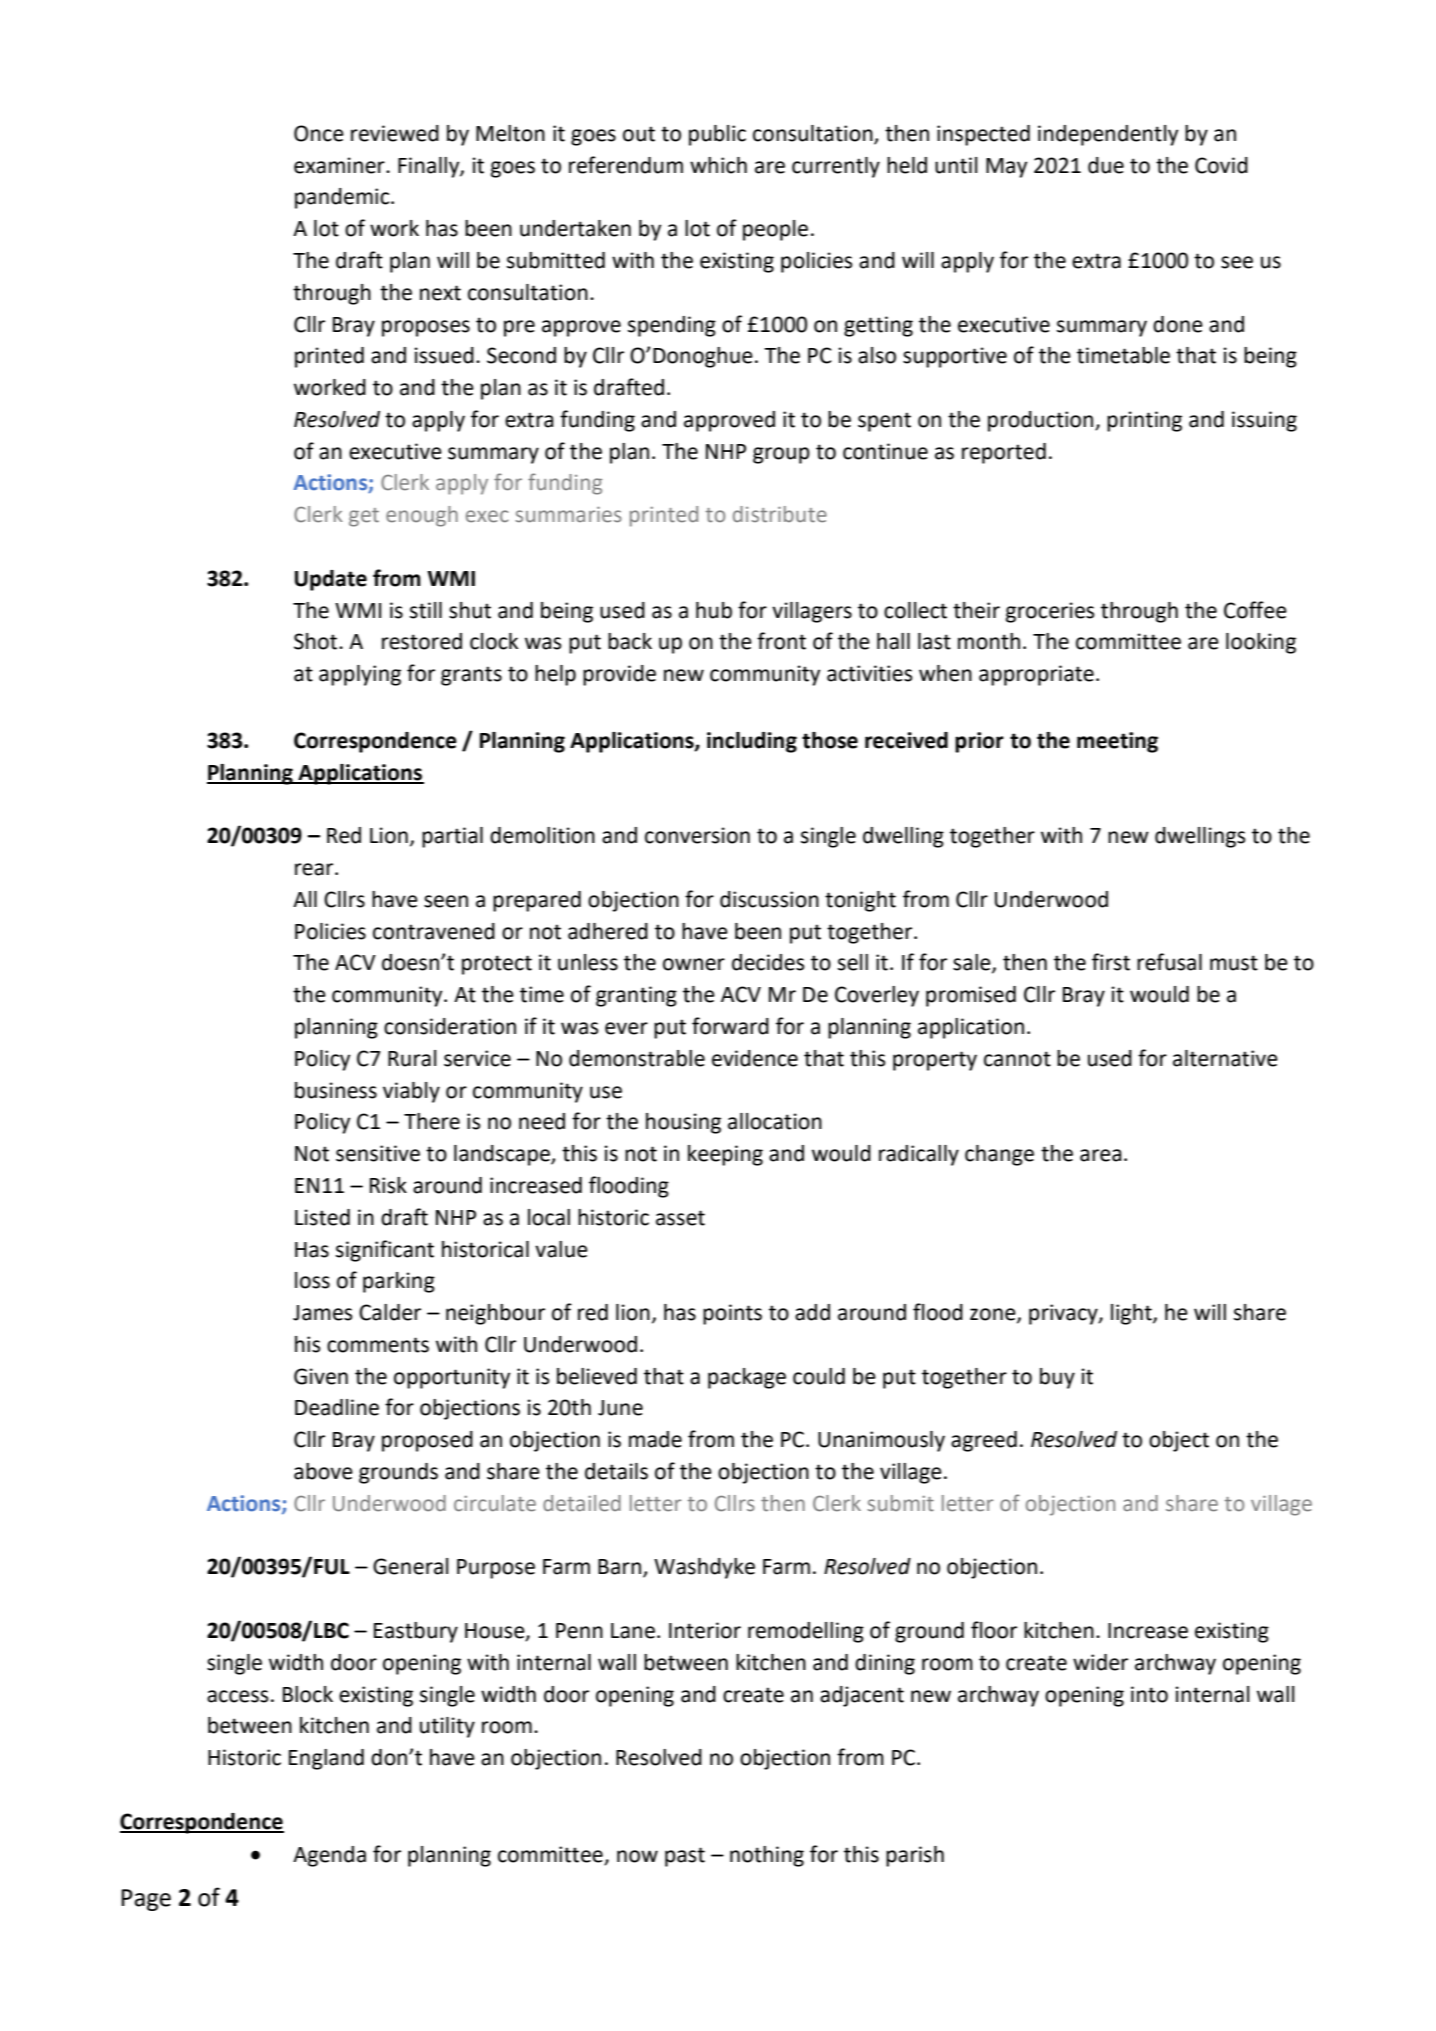 The width and height of the screenshot is (1436, 2031). What do you see at coordinates (1132, 1314) in the screenshot?
I see `light` at bounding box center [1132, 1314].
